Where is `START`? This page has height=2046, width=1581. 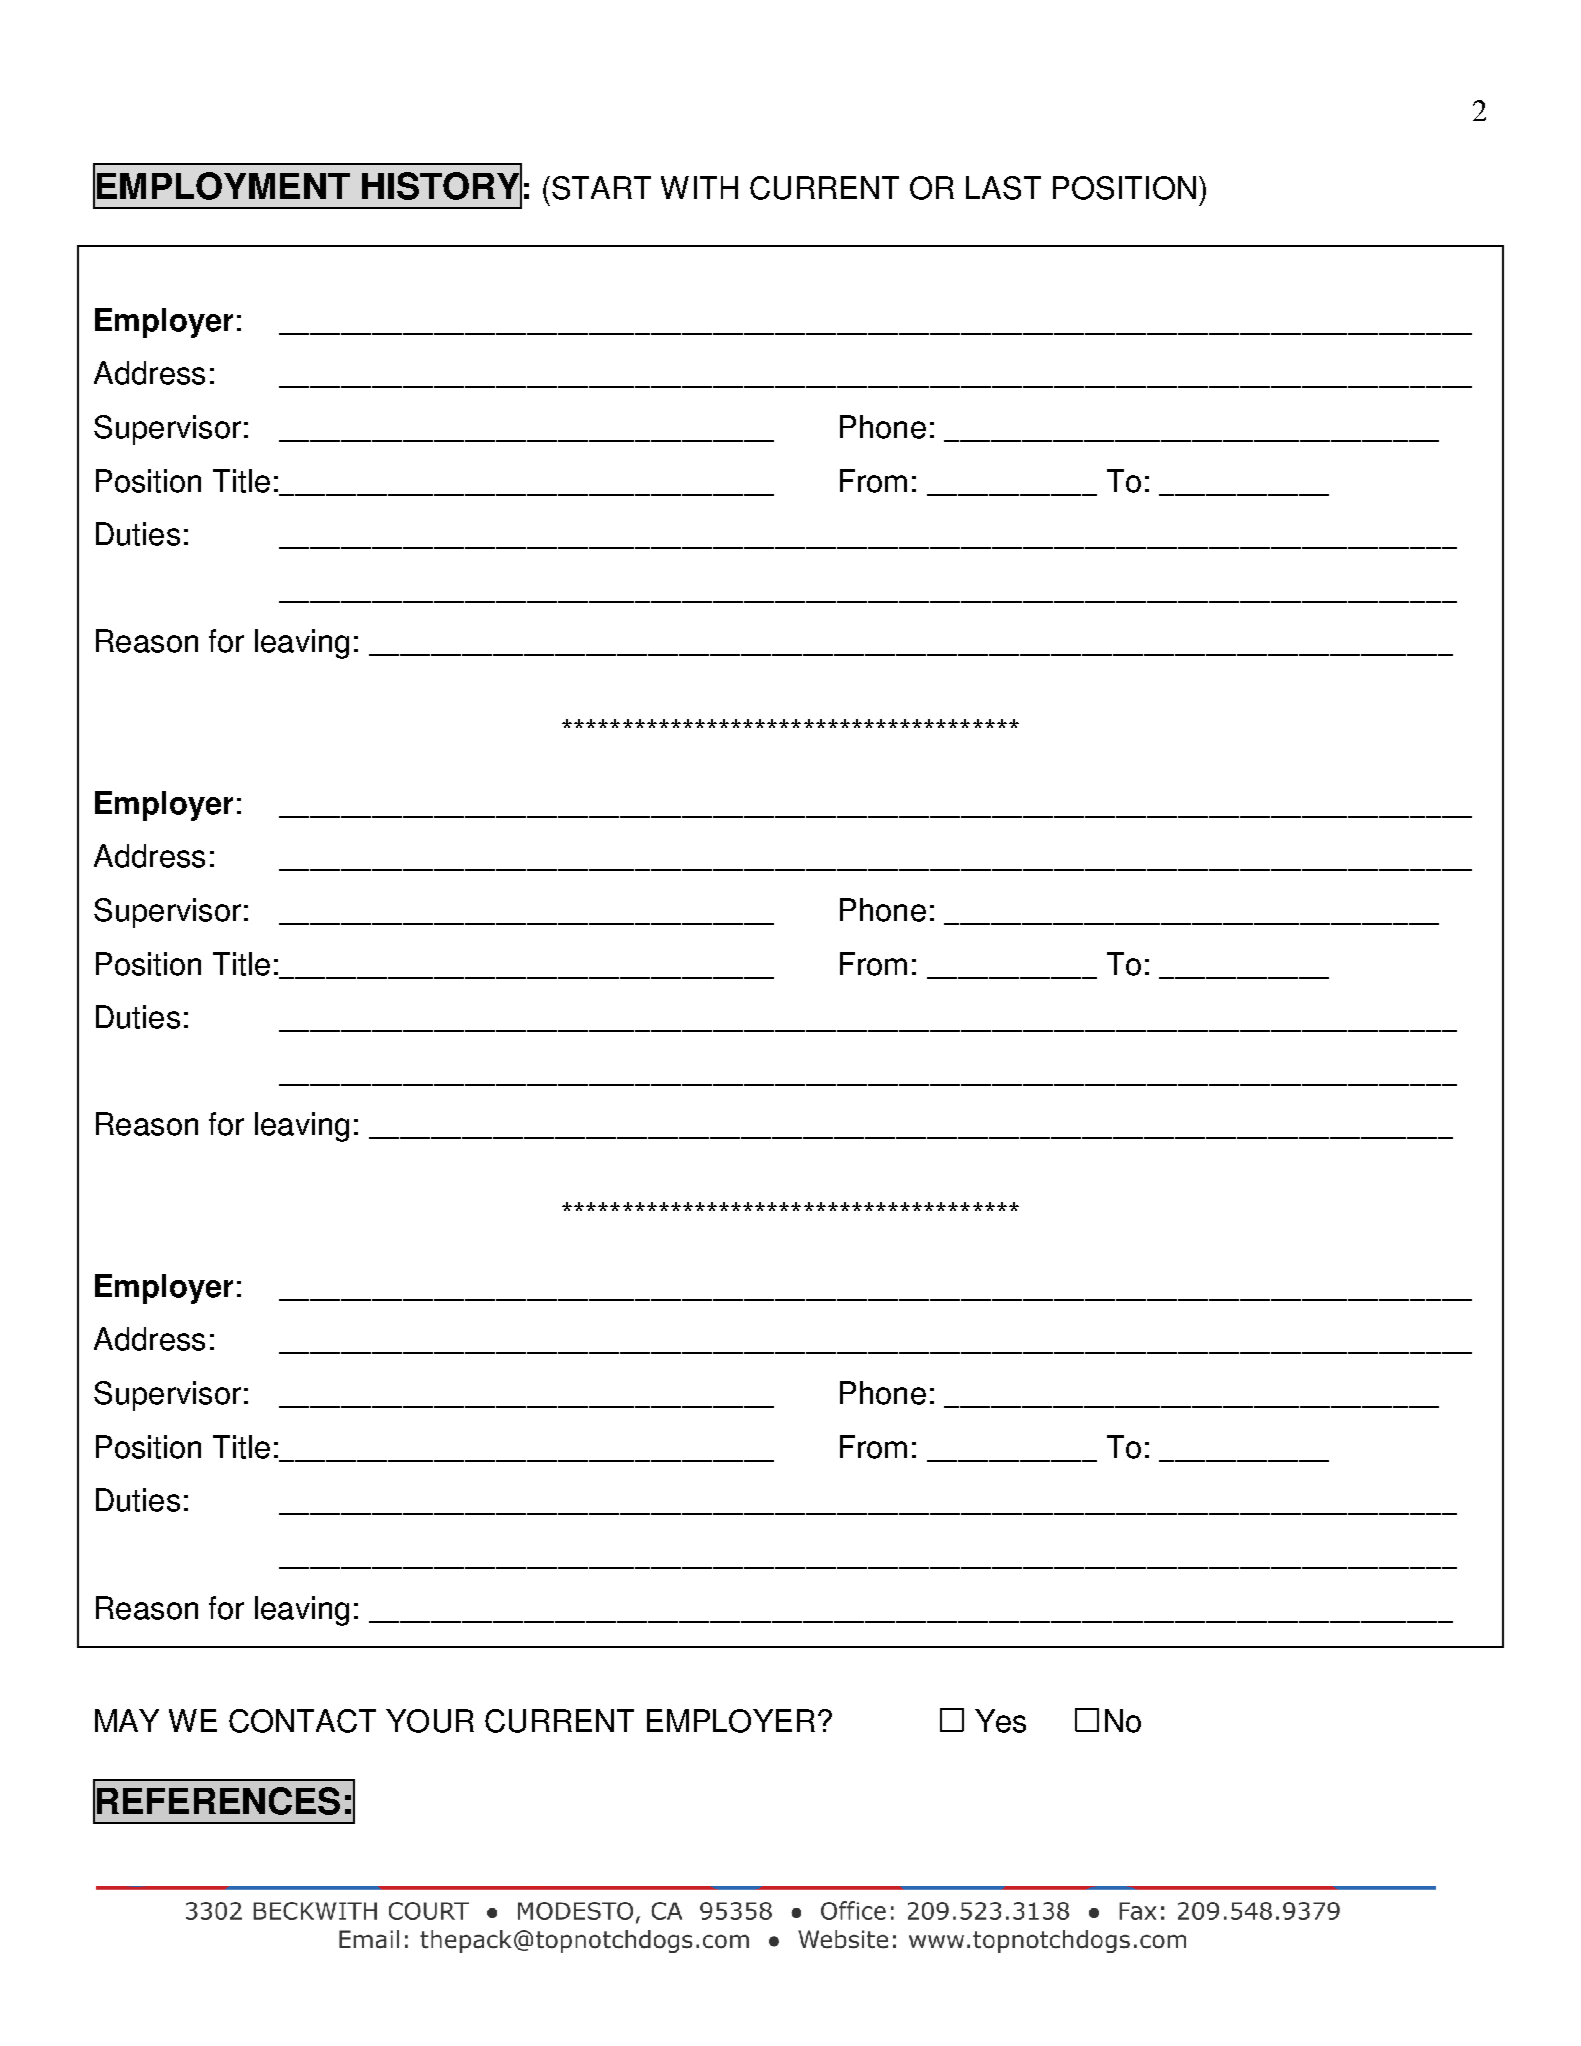
START is located at coordinates (601, 188).
